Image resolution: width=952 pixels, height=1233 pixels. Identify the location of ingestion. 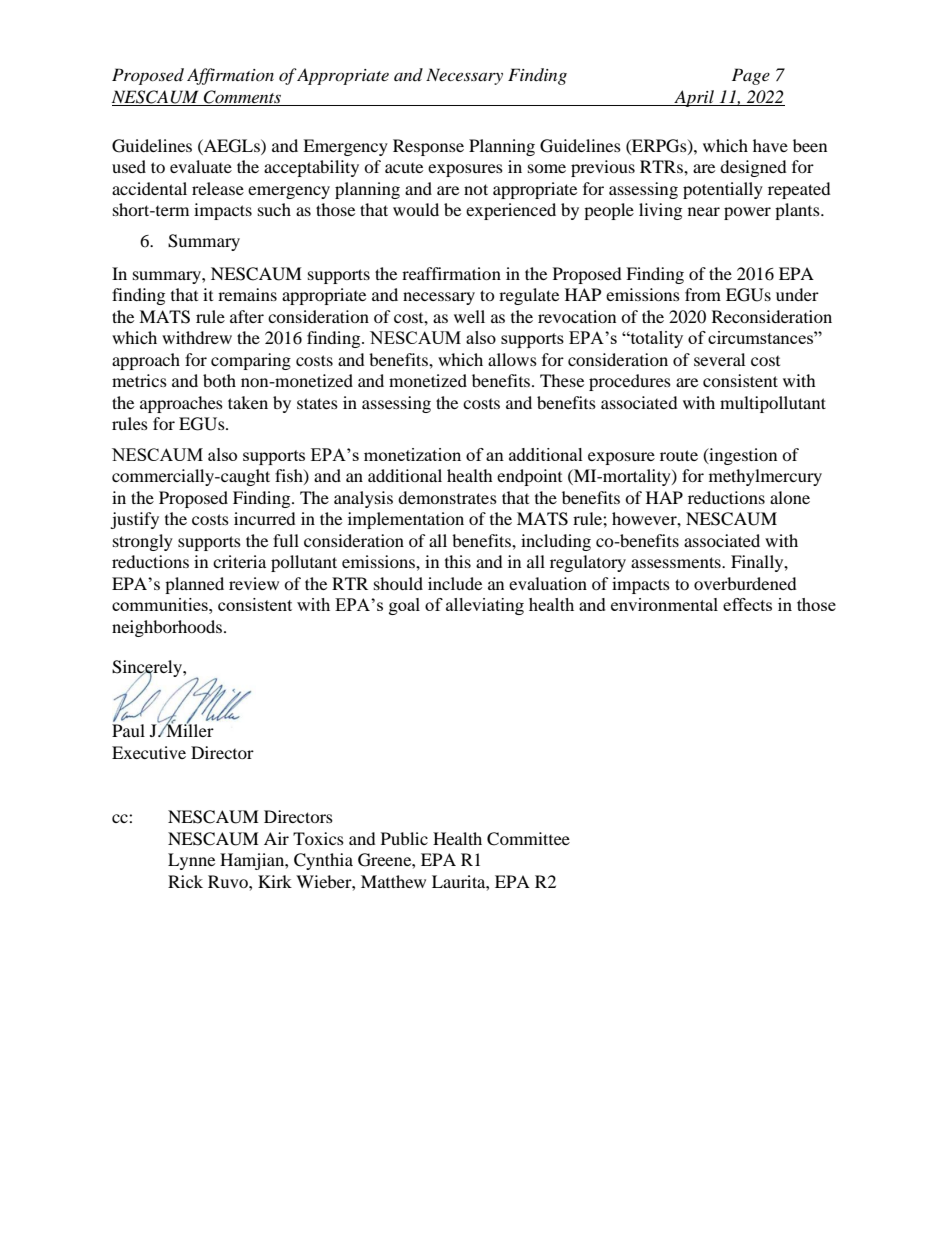
(742, 456).
